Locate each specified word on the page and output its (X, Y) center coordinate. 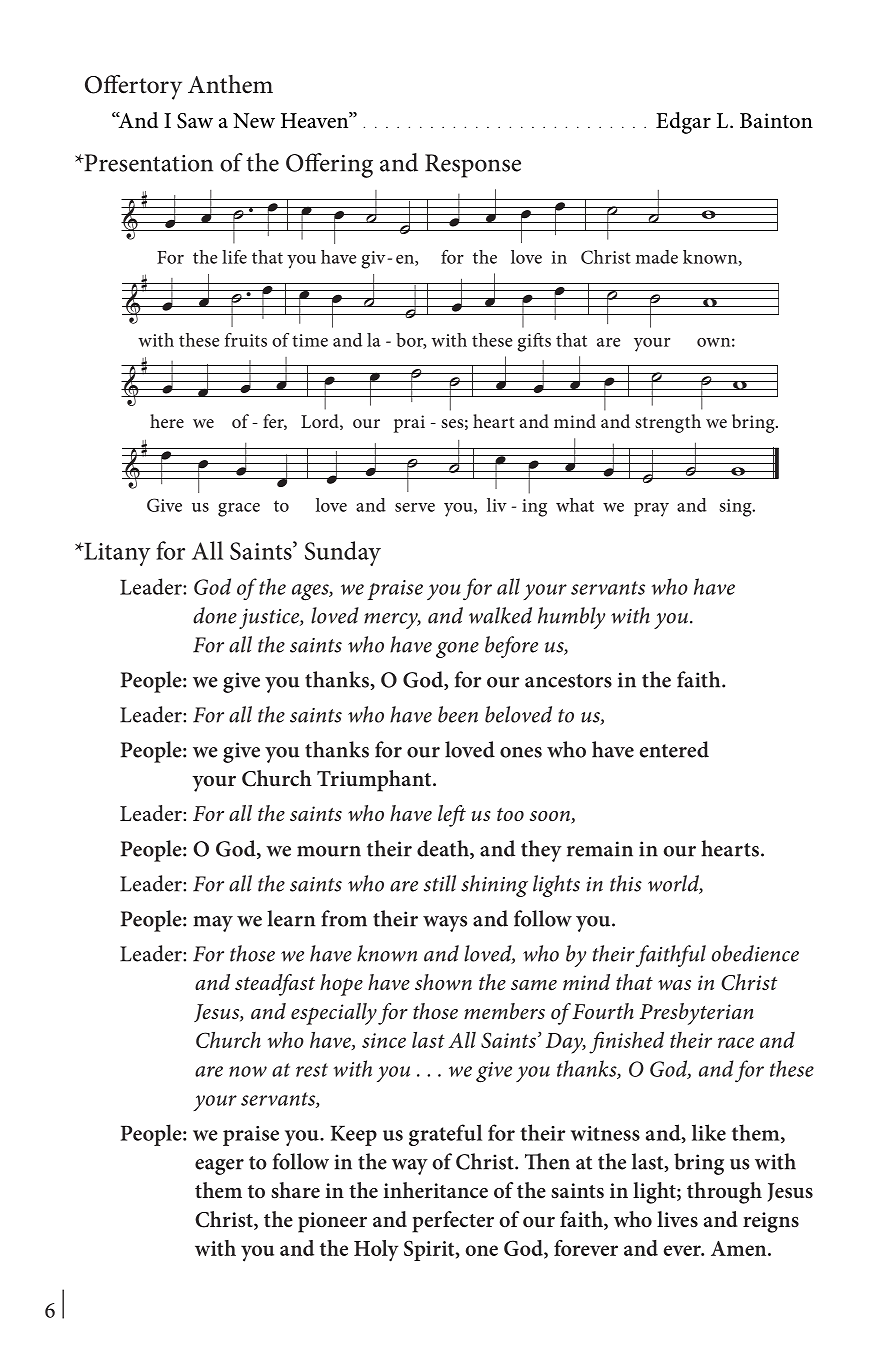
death (444, 849)
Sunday (343, 553)
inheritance (435, 1190)
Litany (116, 554)
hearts (732, 848)
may (213, 924)
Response (473, 166)
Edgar (683, 123)
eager (219, 1167)
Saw (195, 121)
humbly (571, 618)
